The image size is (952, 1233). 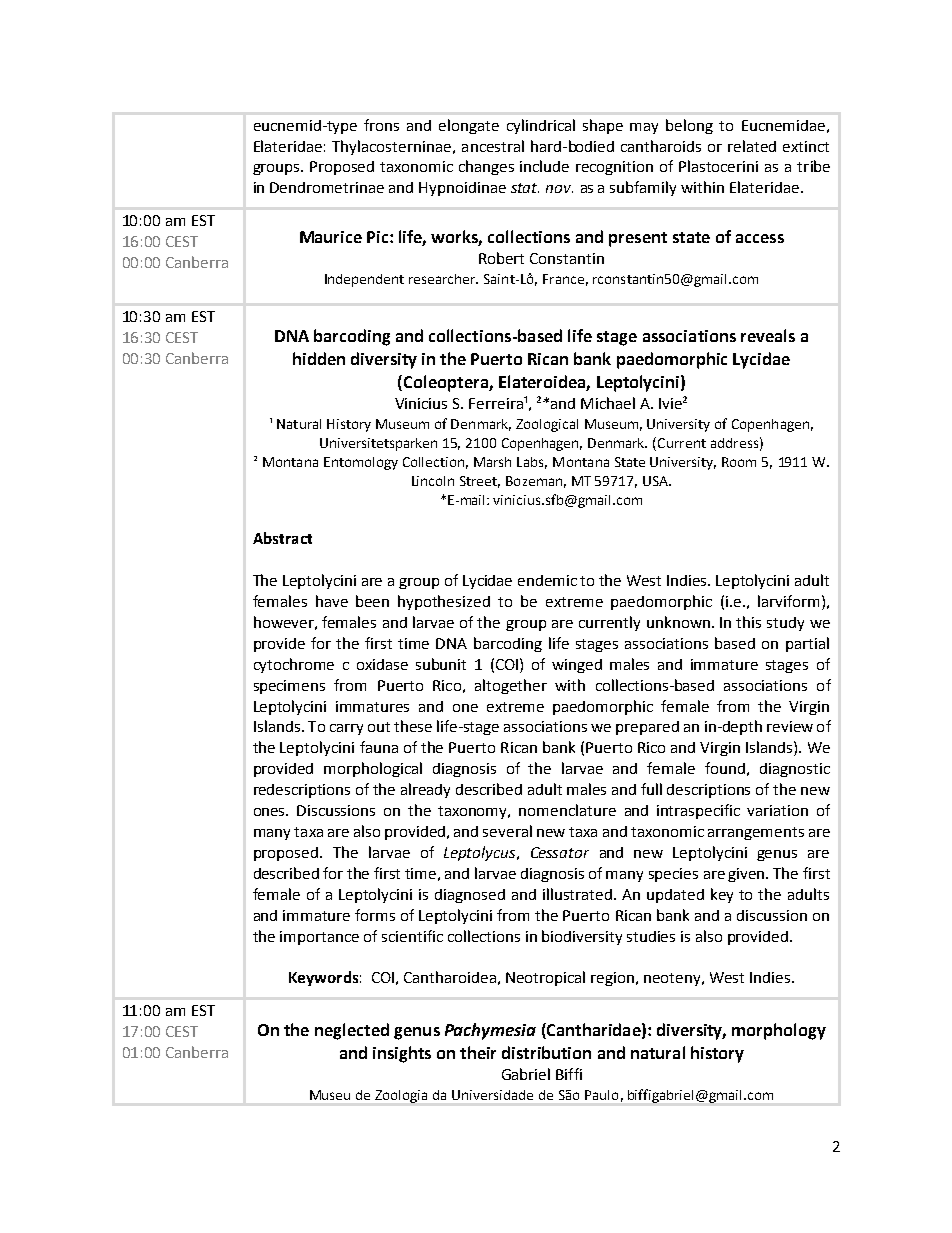 What do you see at coordinates (739, 462) in the screenshot?
I see `Room` at bounding box center [739, 462].
